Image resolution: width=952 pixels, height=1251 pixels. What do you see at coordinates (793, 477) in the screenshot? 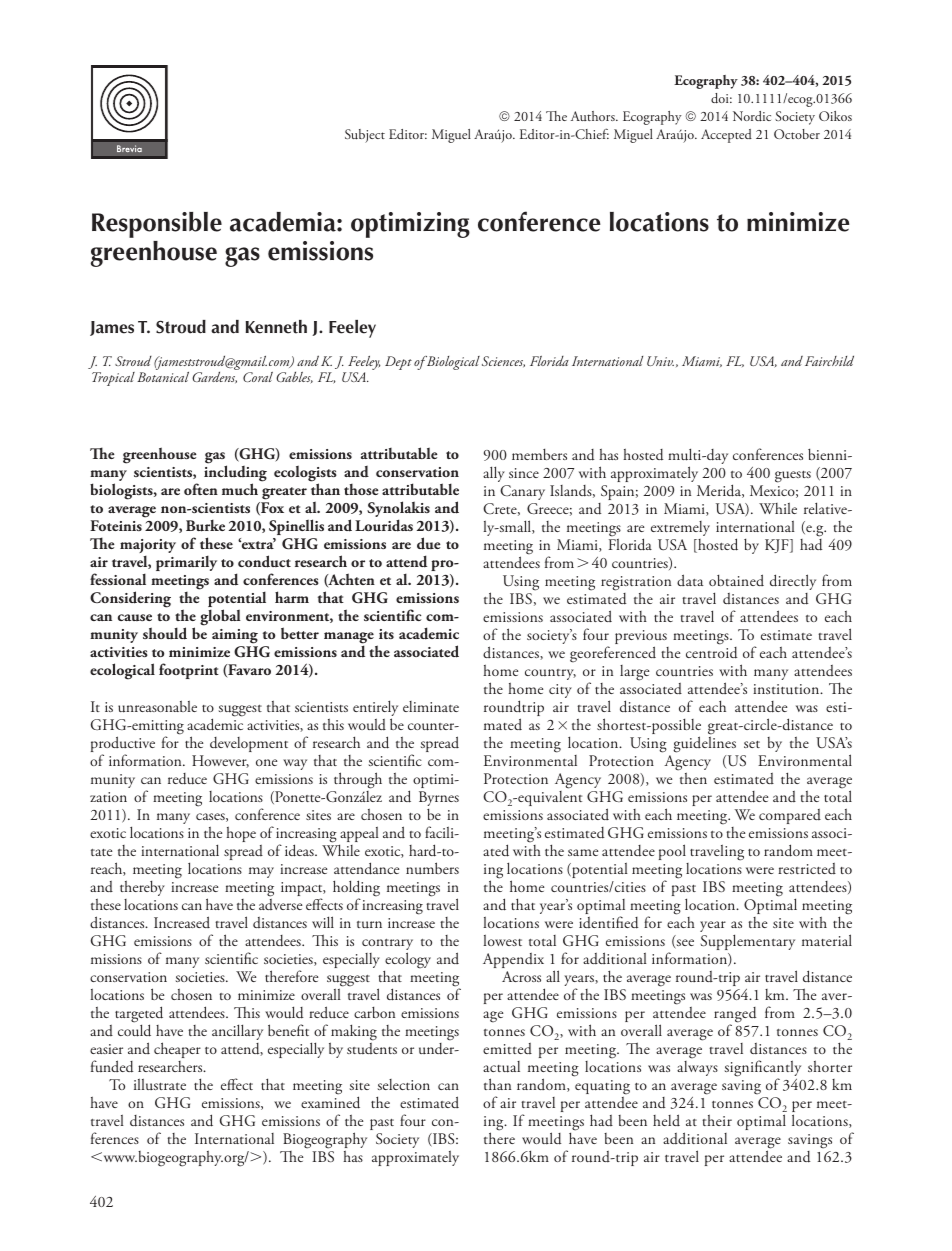
I see `guests` at bounding box center [793, 477].
